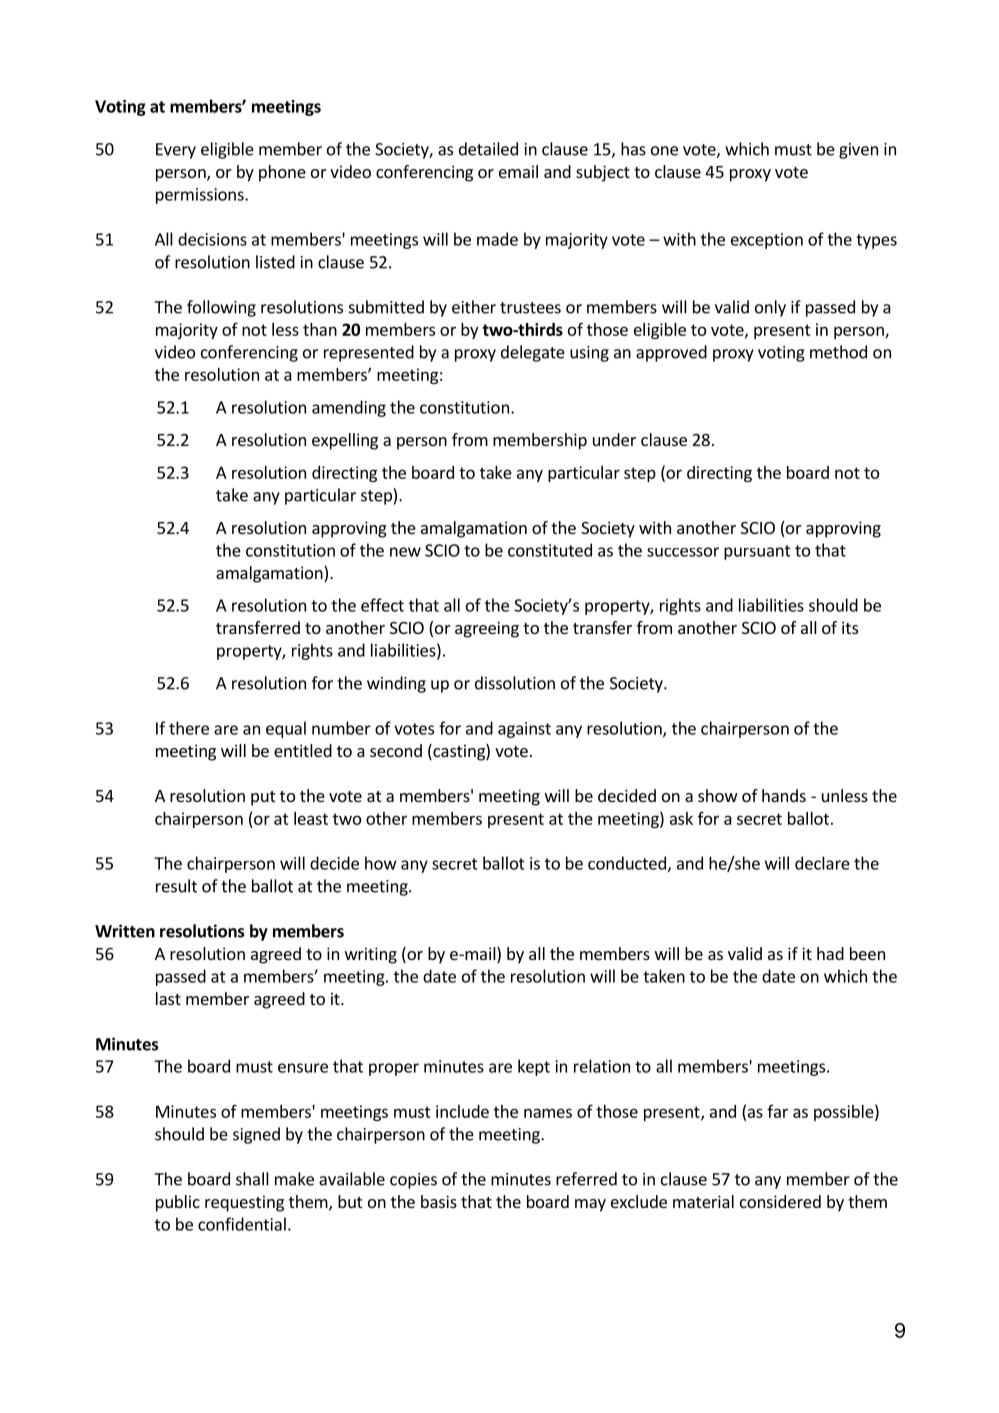 This page has width=999, height=1413. I want to click on effect, so click(382, 605).
